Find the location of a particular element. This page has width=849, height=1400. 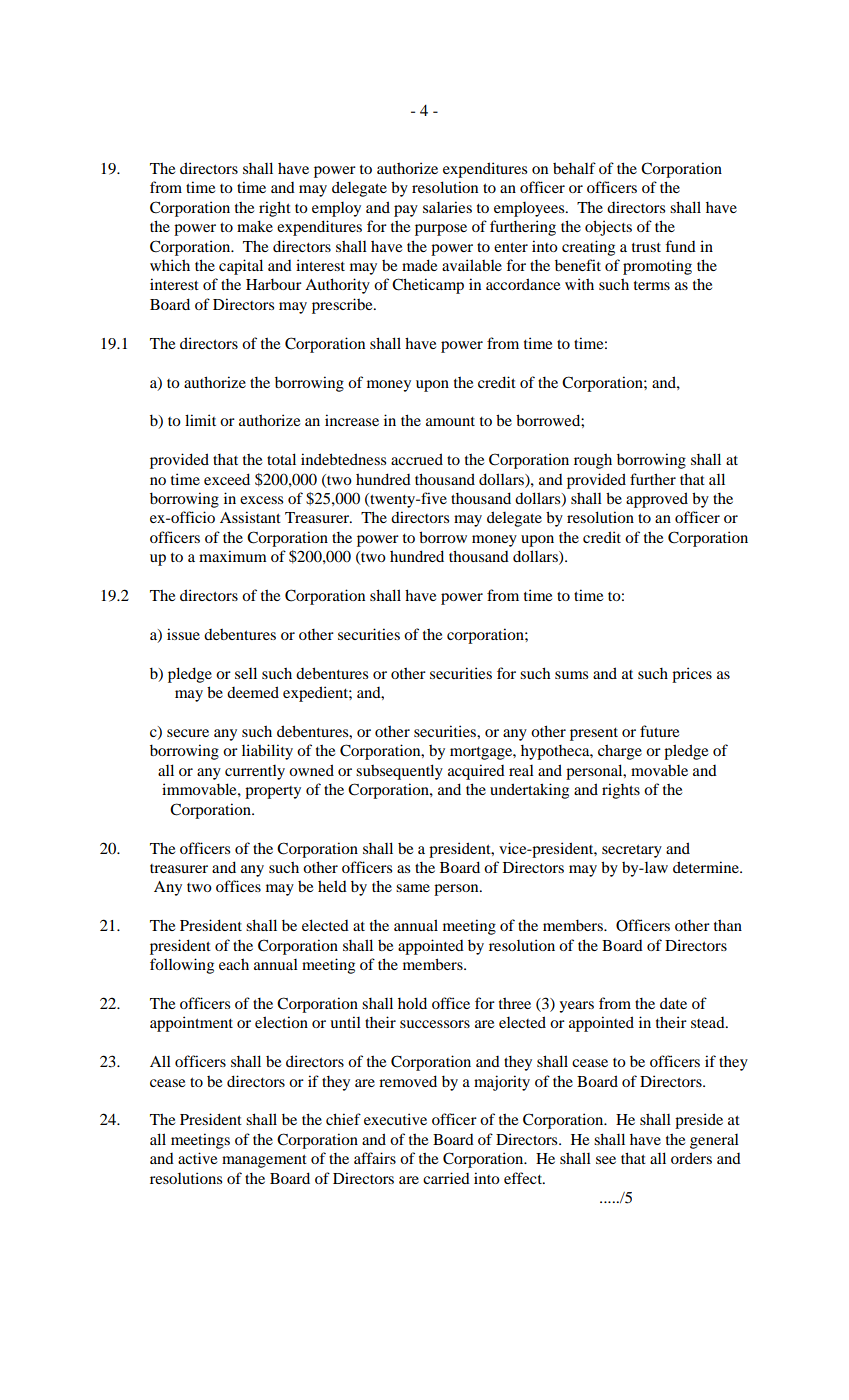

fund is located at coordinates (680, 246).
